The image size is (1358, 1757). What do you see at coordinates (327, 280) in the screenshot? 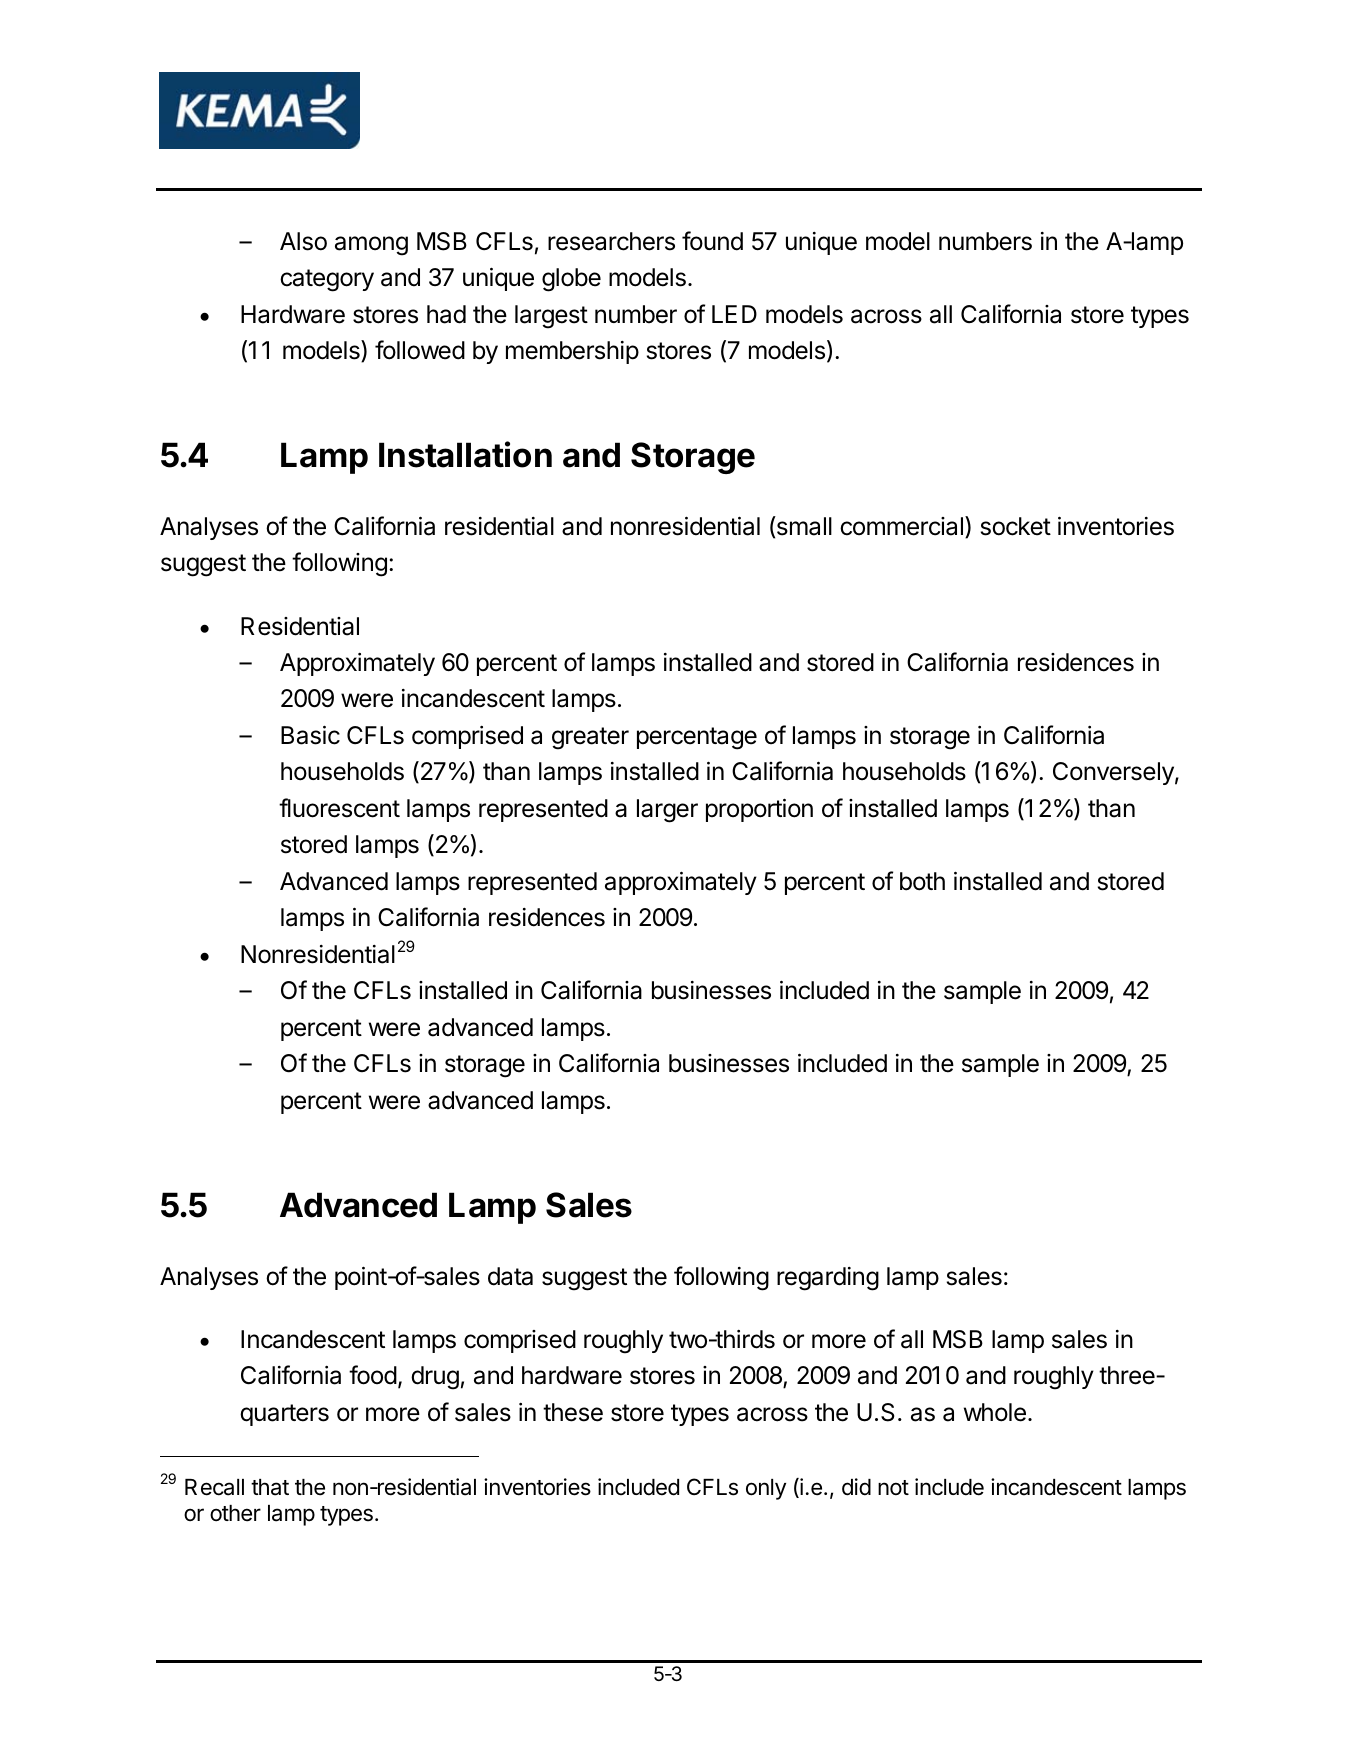
I see `category` at bounding box center [327, 280].
